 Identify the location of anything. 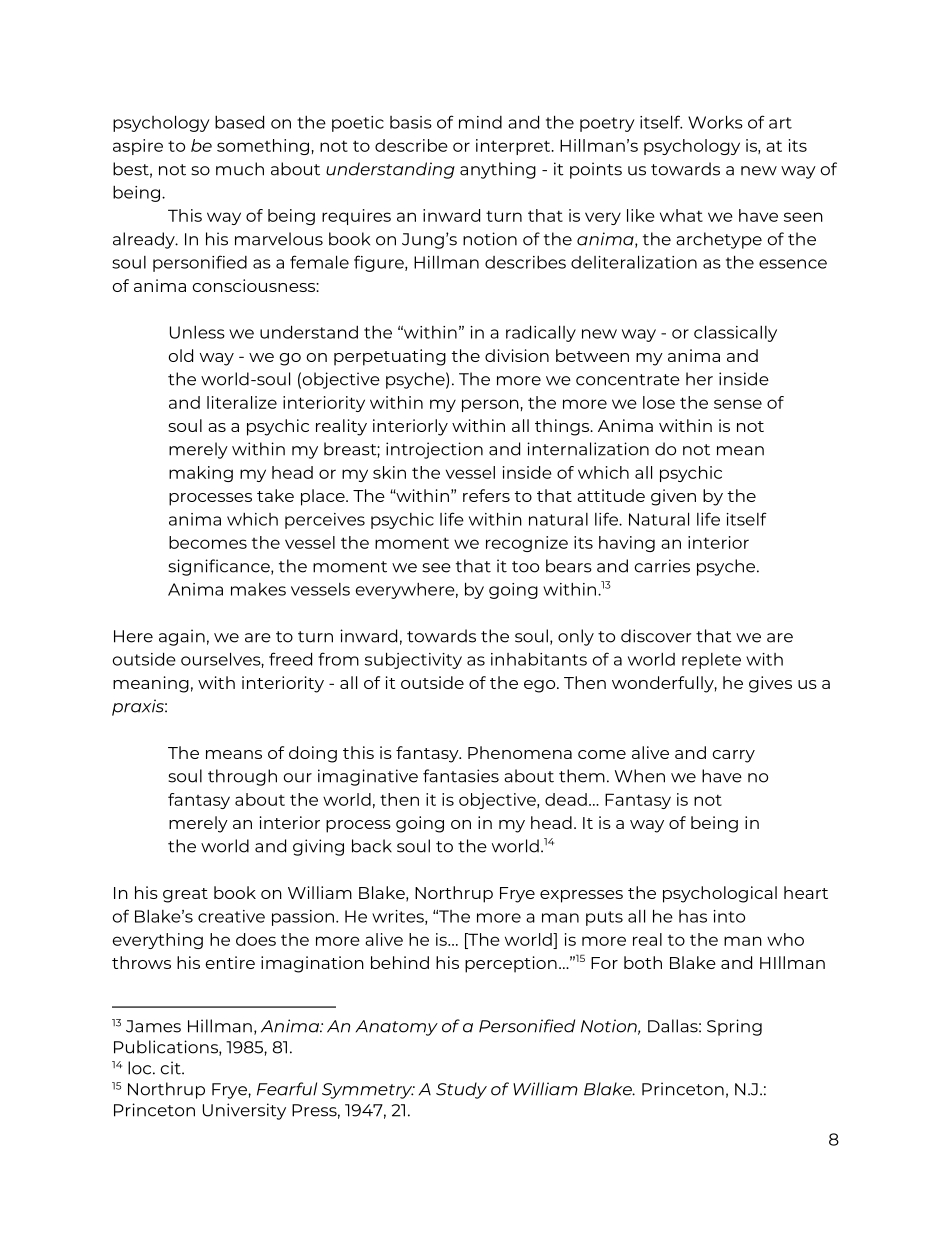
(498, 170).
